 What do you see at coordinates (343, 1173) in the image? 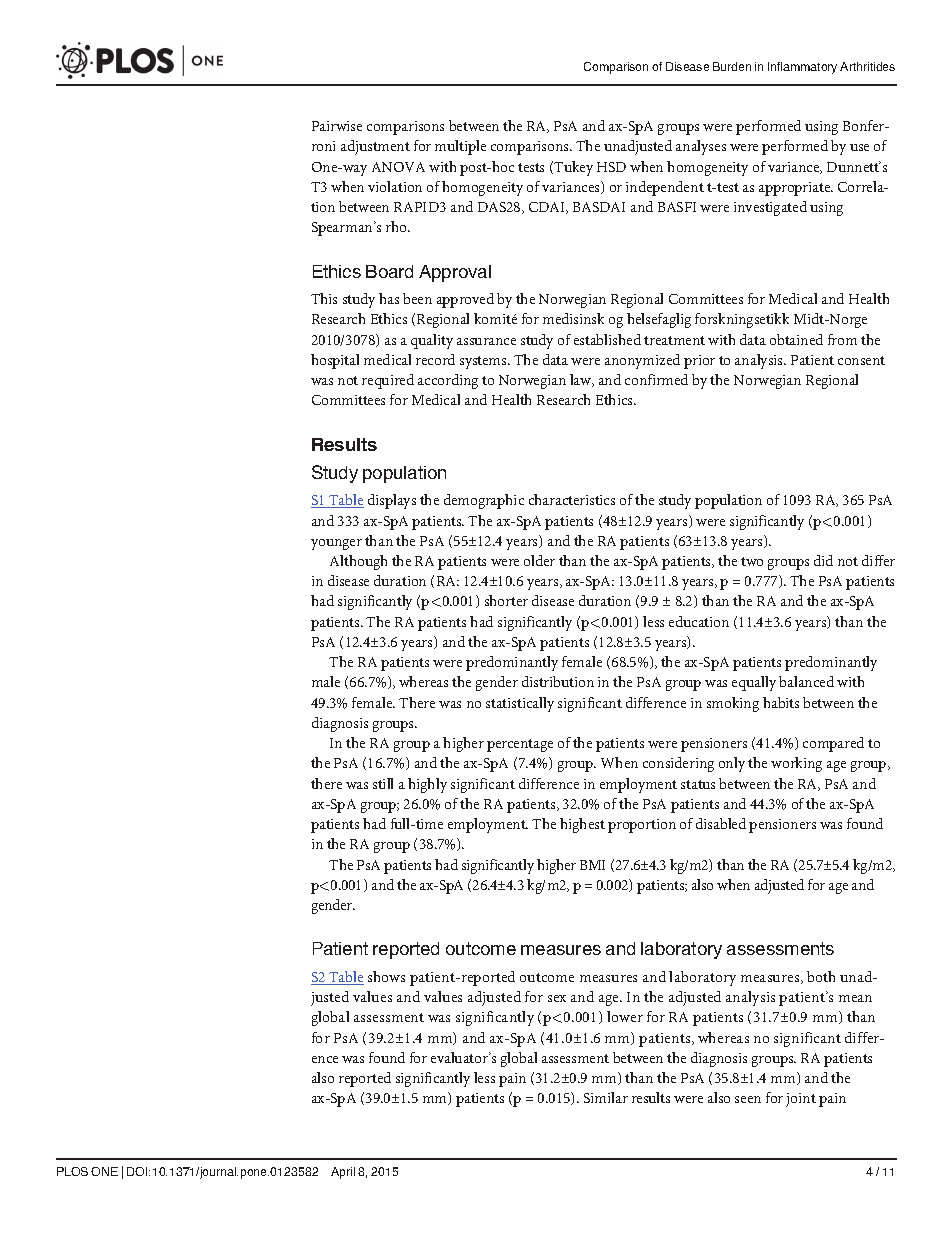
I see `April` at bounding box center [343, 1173].
